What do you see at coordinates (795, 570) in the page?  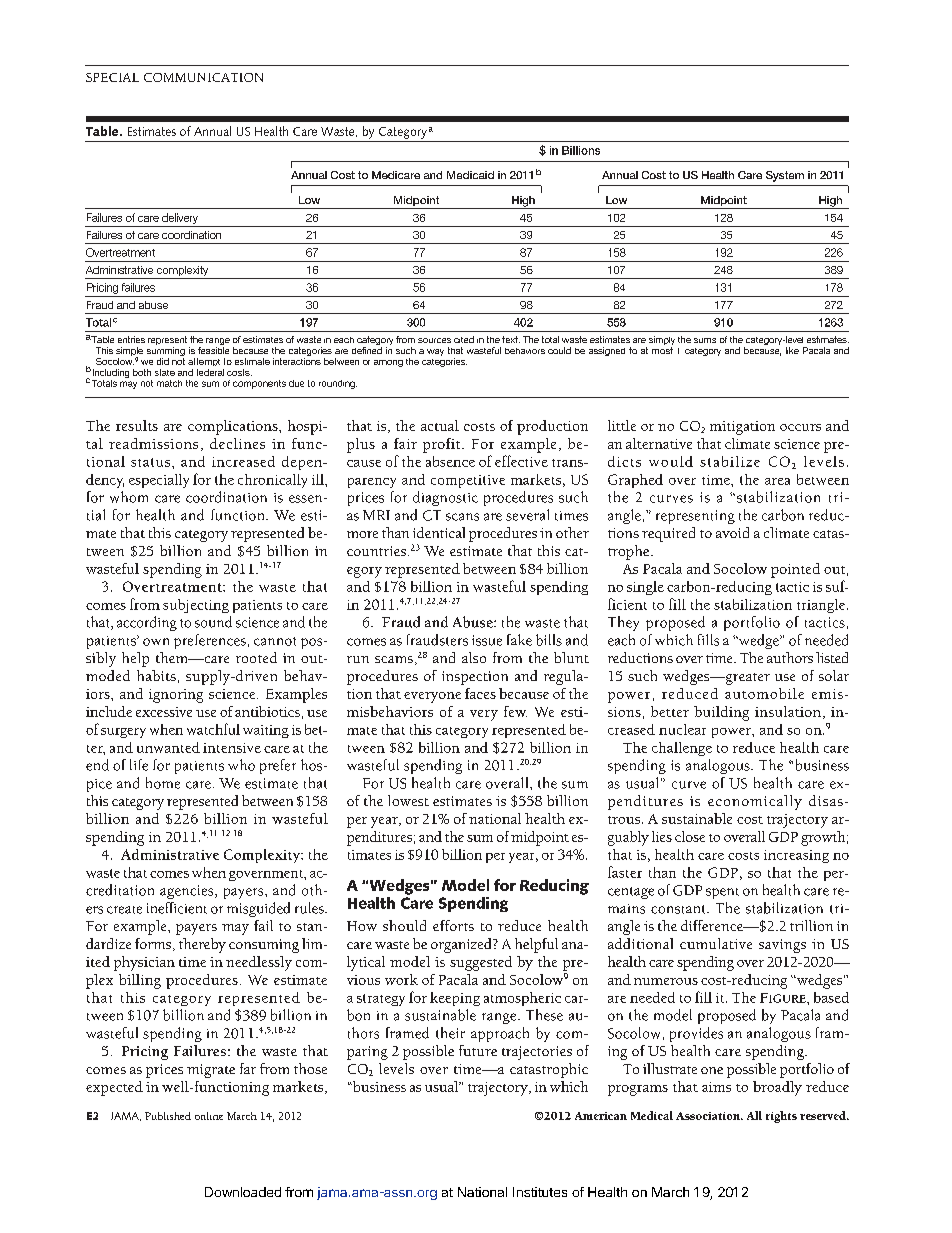 I see `pointed` at bounding box center [795, 570].
